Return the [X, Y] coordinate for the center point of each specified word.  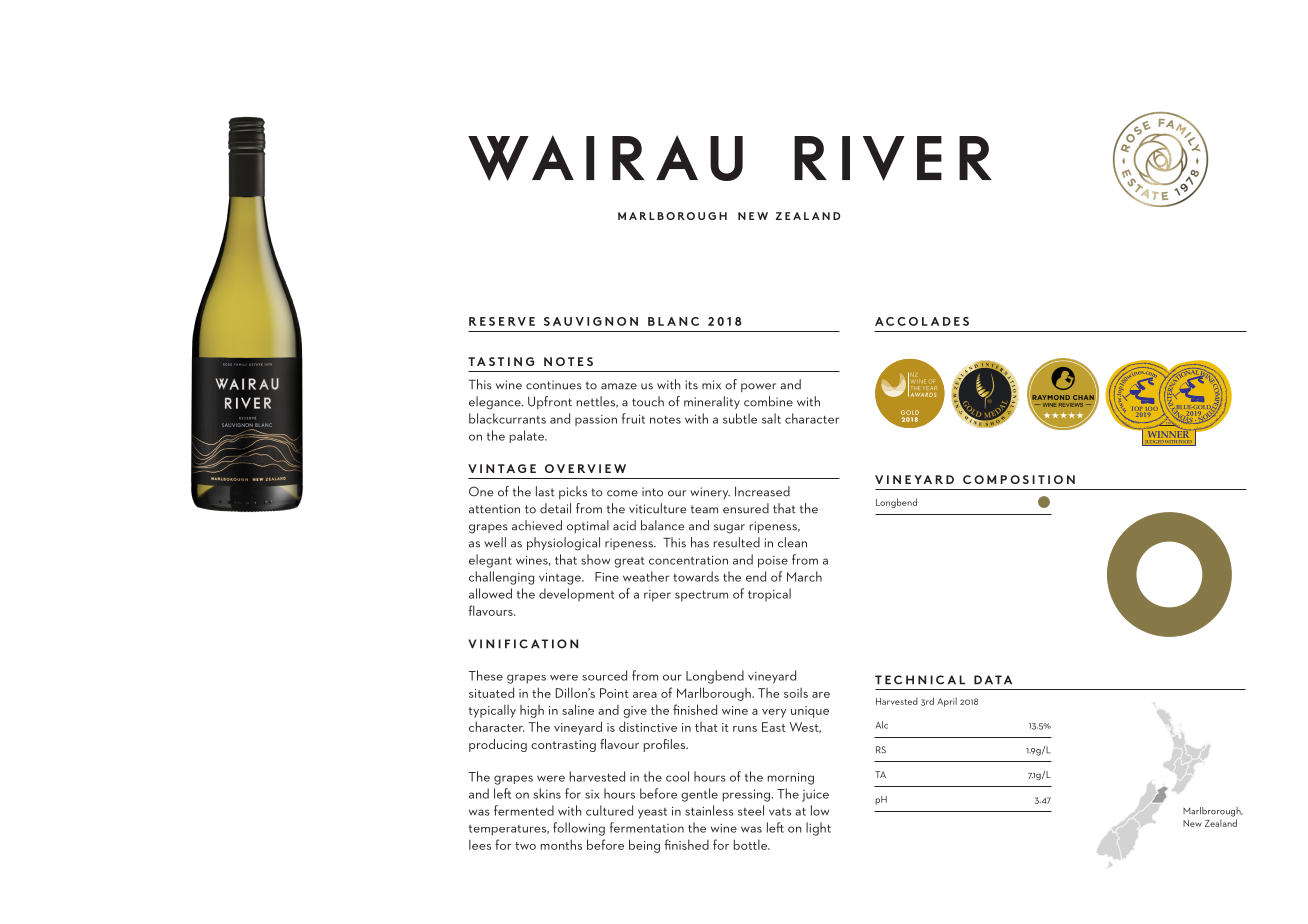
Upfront [550, 402]
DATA [993, 680]
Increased [762, 491]
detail [555, 508]
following [579, 829]
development [576, 595]
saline [578, 709]
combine [768, 401]
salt [771, 418]
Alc [881, 725]
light [818, 829]
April [947, 702]
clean [792, 542]
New [1192, 823]
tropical [769, 595]
